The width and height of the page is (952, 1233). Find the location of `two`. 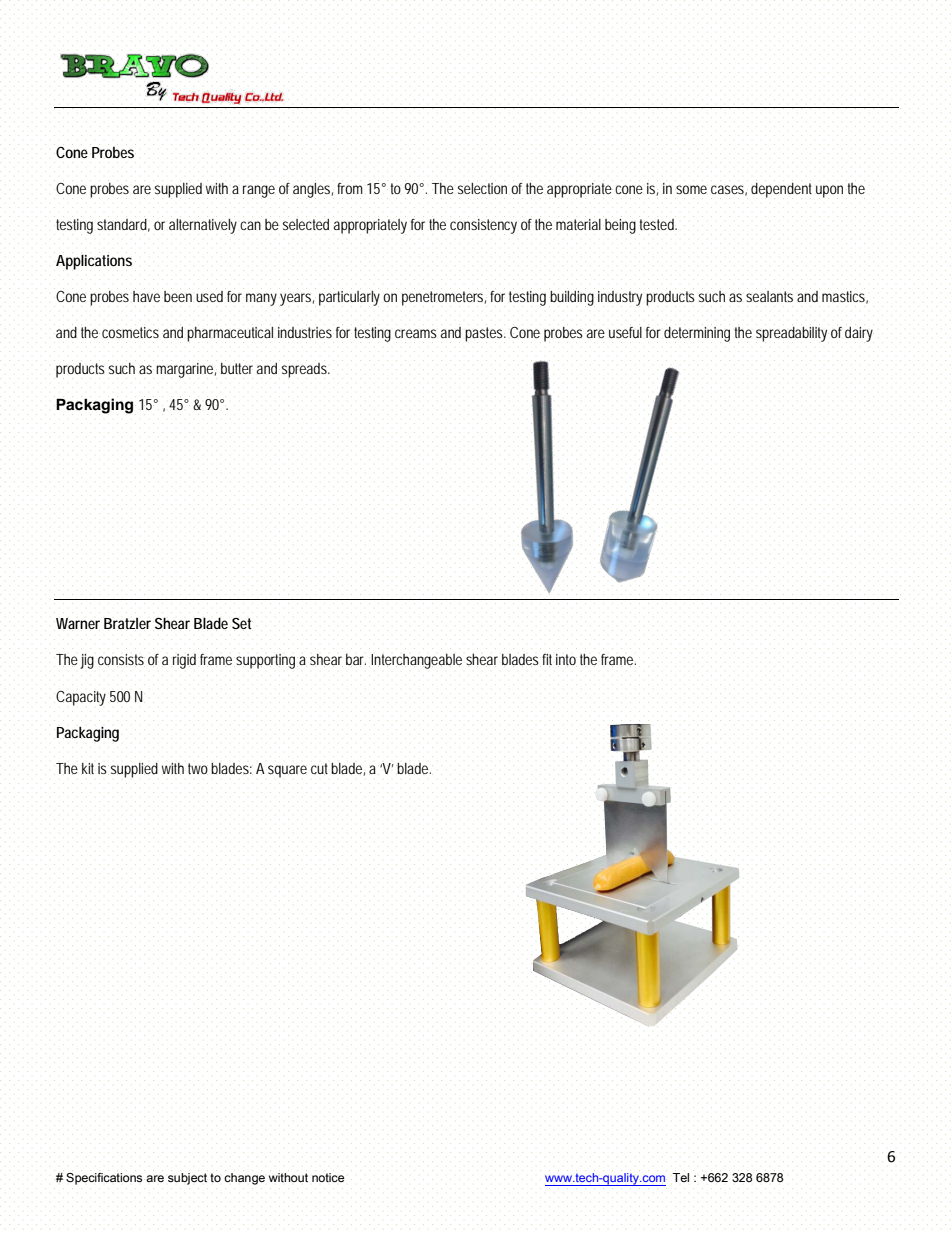

two is located at coordinates (198, 769).
